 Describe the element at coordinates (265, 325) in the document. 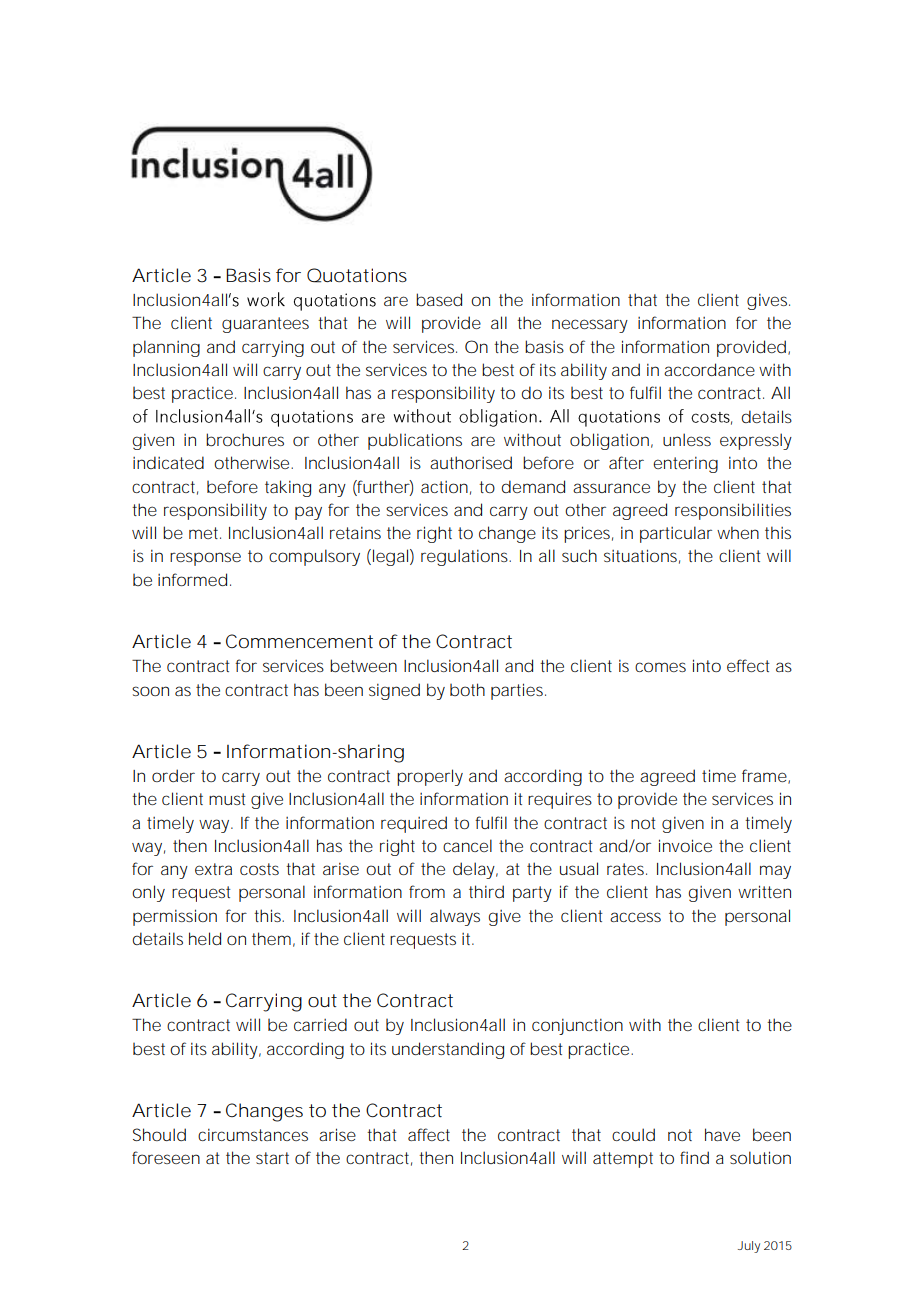

I see `guarantees` at that location.
